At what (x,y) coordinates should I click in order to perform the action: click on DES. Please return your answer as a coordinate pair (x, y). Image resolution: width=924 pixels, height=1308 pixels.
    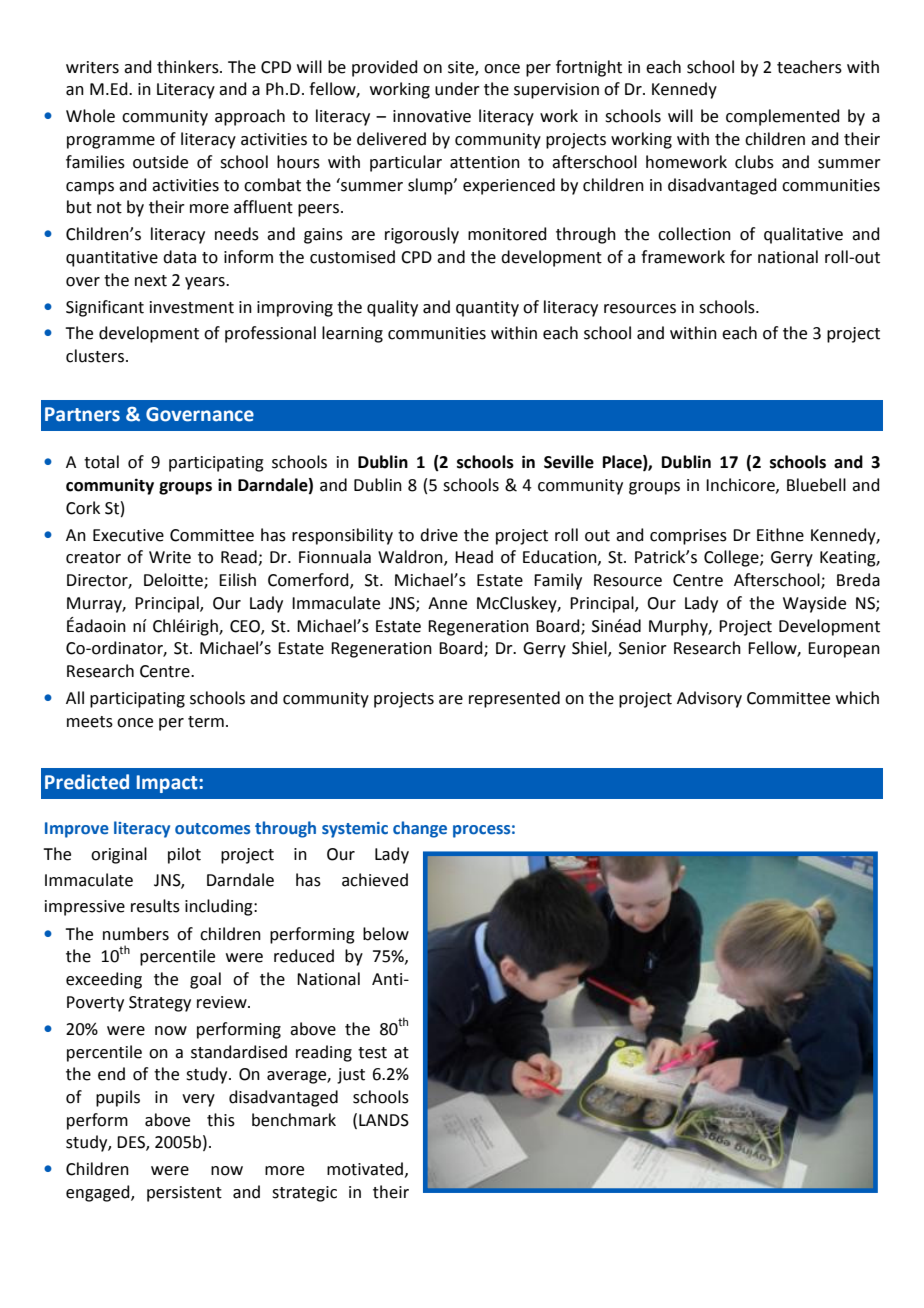
    Looking at the image, I should click on (132, 1143).
